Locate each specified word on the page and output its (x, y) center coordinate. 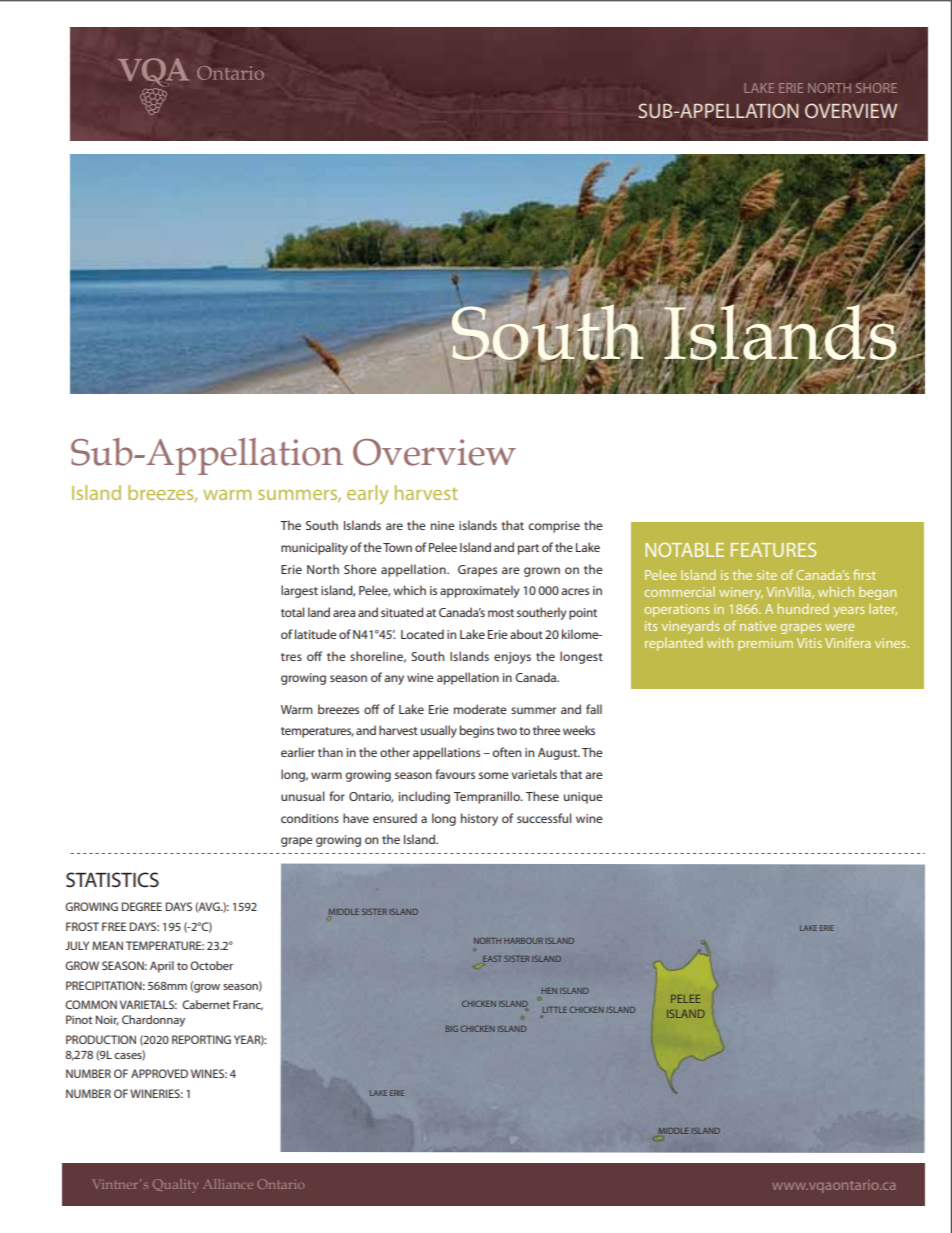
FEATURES (773, 550)
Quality (175, 1186)
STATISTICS (112, 880)
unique (583, 798)
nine (443, 525)
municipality (314, 548)
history (479, 819)
